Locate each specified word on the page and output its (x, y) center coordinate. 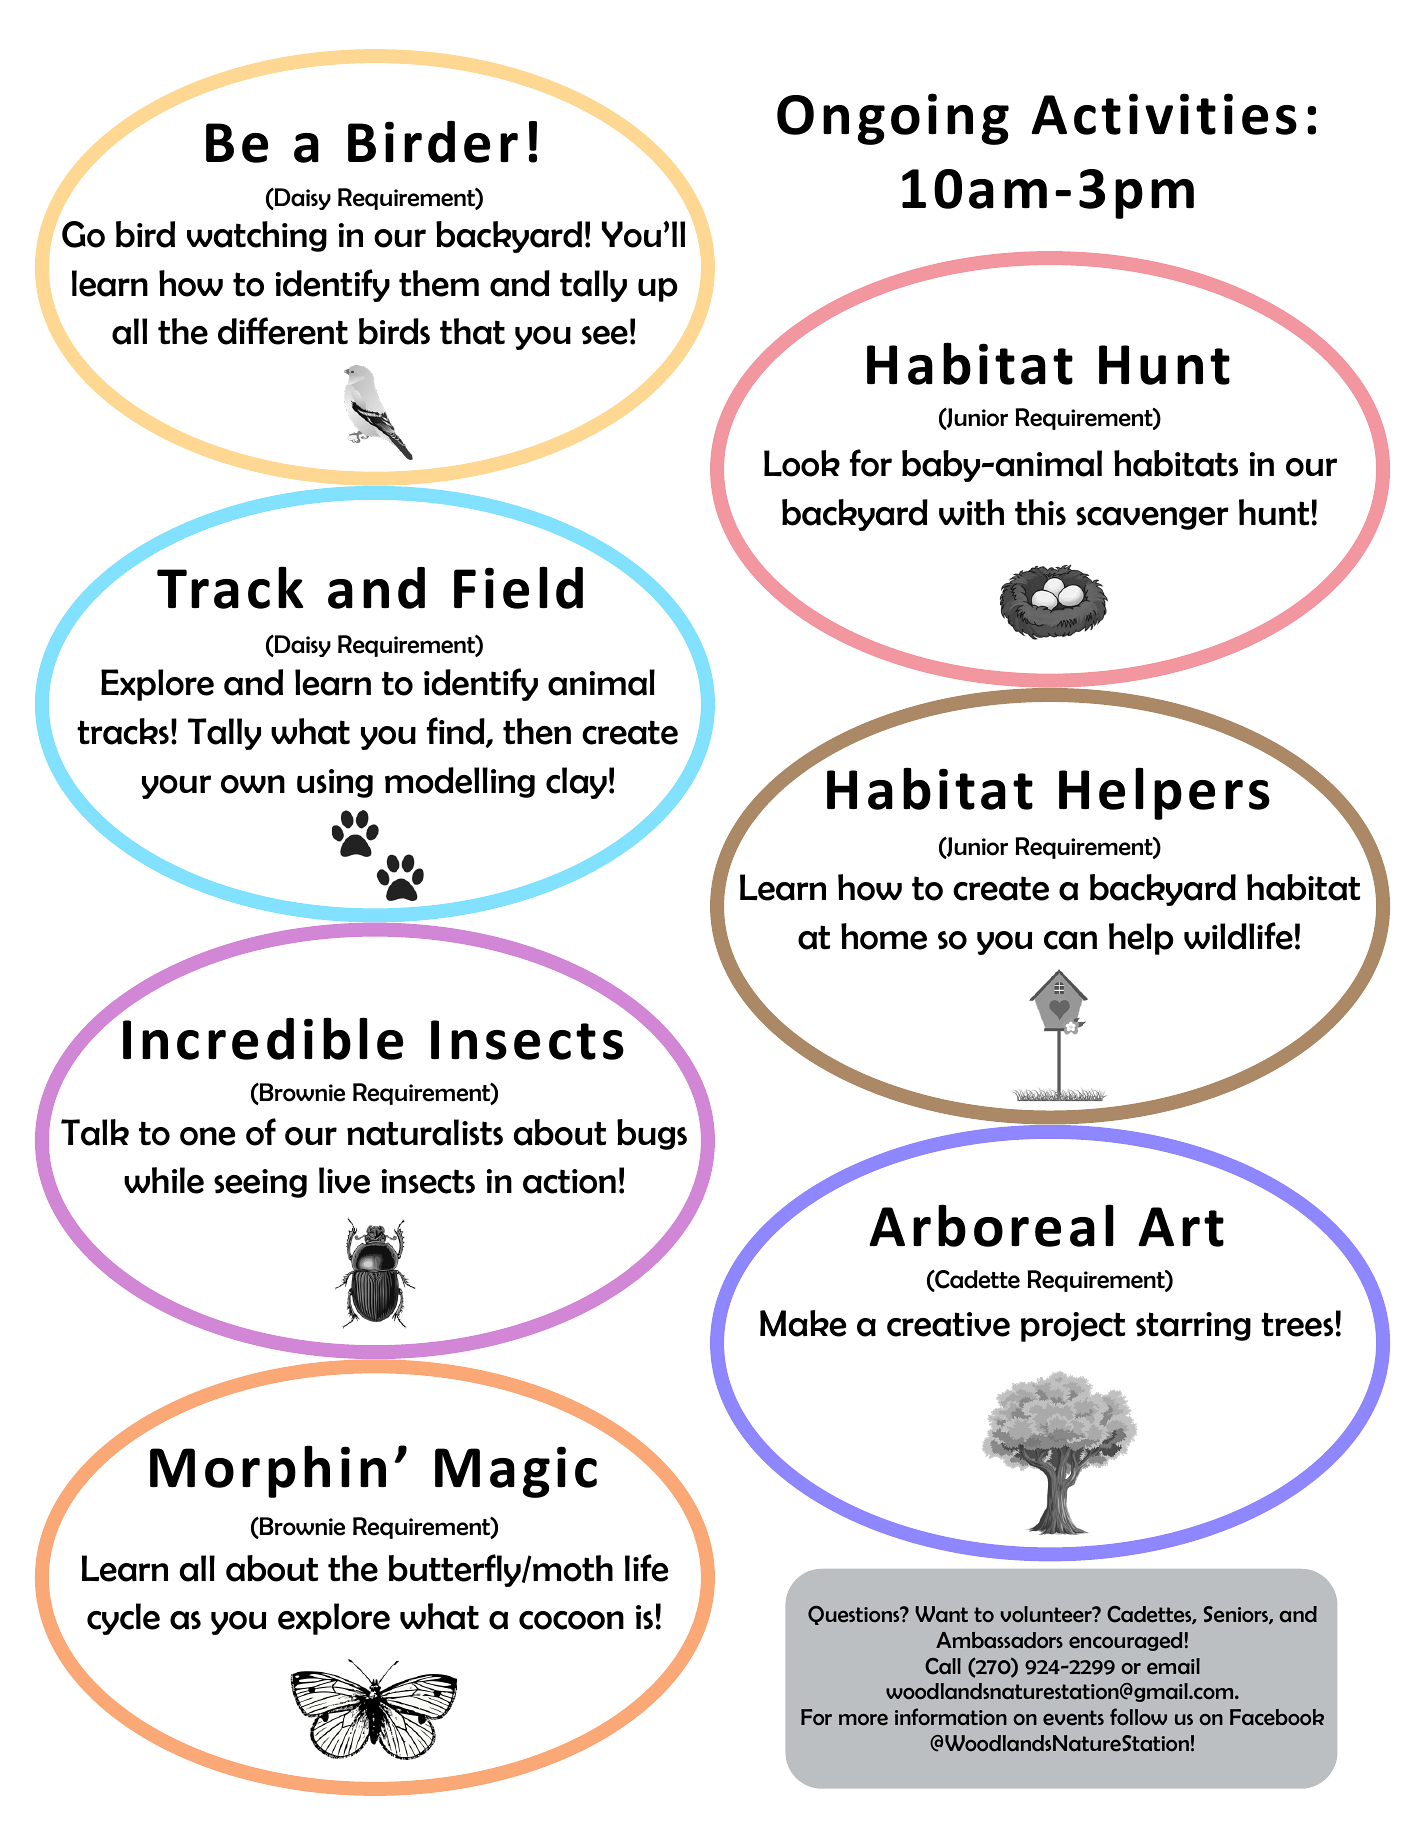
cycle (123, 1619)
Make (803, 1323)
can (1070, 940)
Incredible (263, 1038)
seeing (260, 1183)
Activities (1164, 114)
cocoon (571, 1620)
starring (1193, 1326)
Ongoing (893, 119)
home (884, 936)
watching (257, 236)
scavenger (1152, 518)
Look (802, 463)
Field (518, 587)
